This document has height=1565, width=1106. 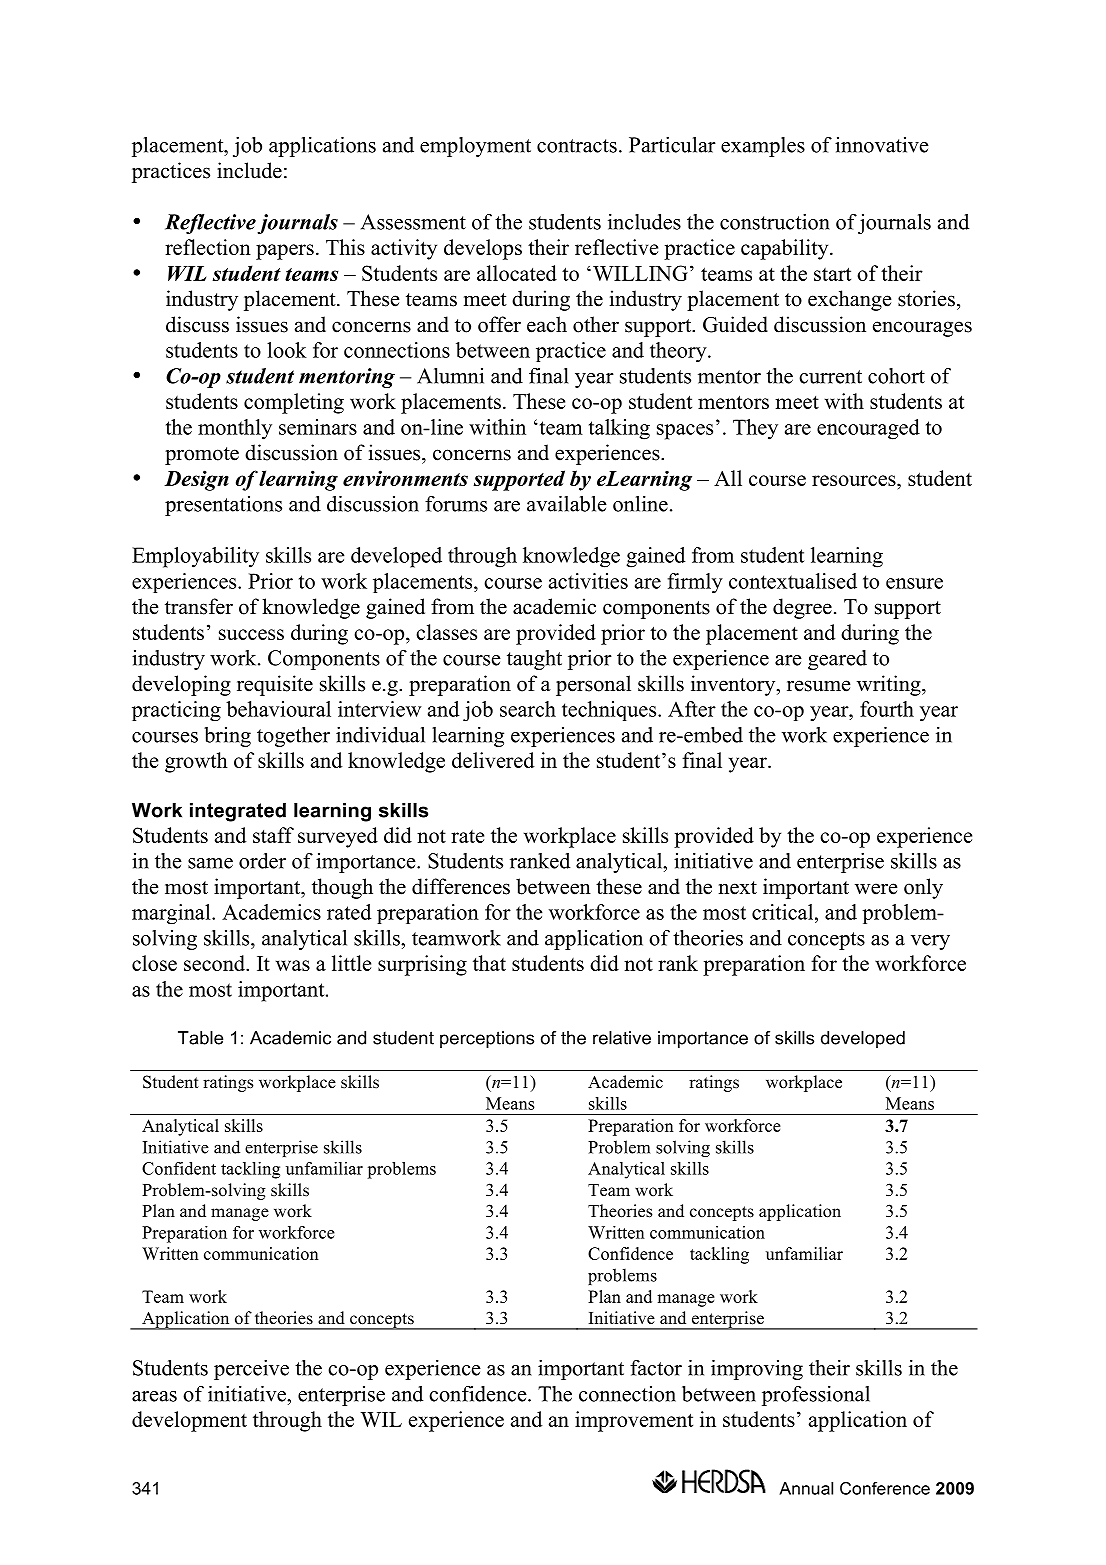 What do you see at coordinates (208, 247) in the document?
I see `reflection` at bounding box center [208, 247].
